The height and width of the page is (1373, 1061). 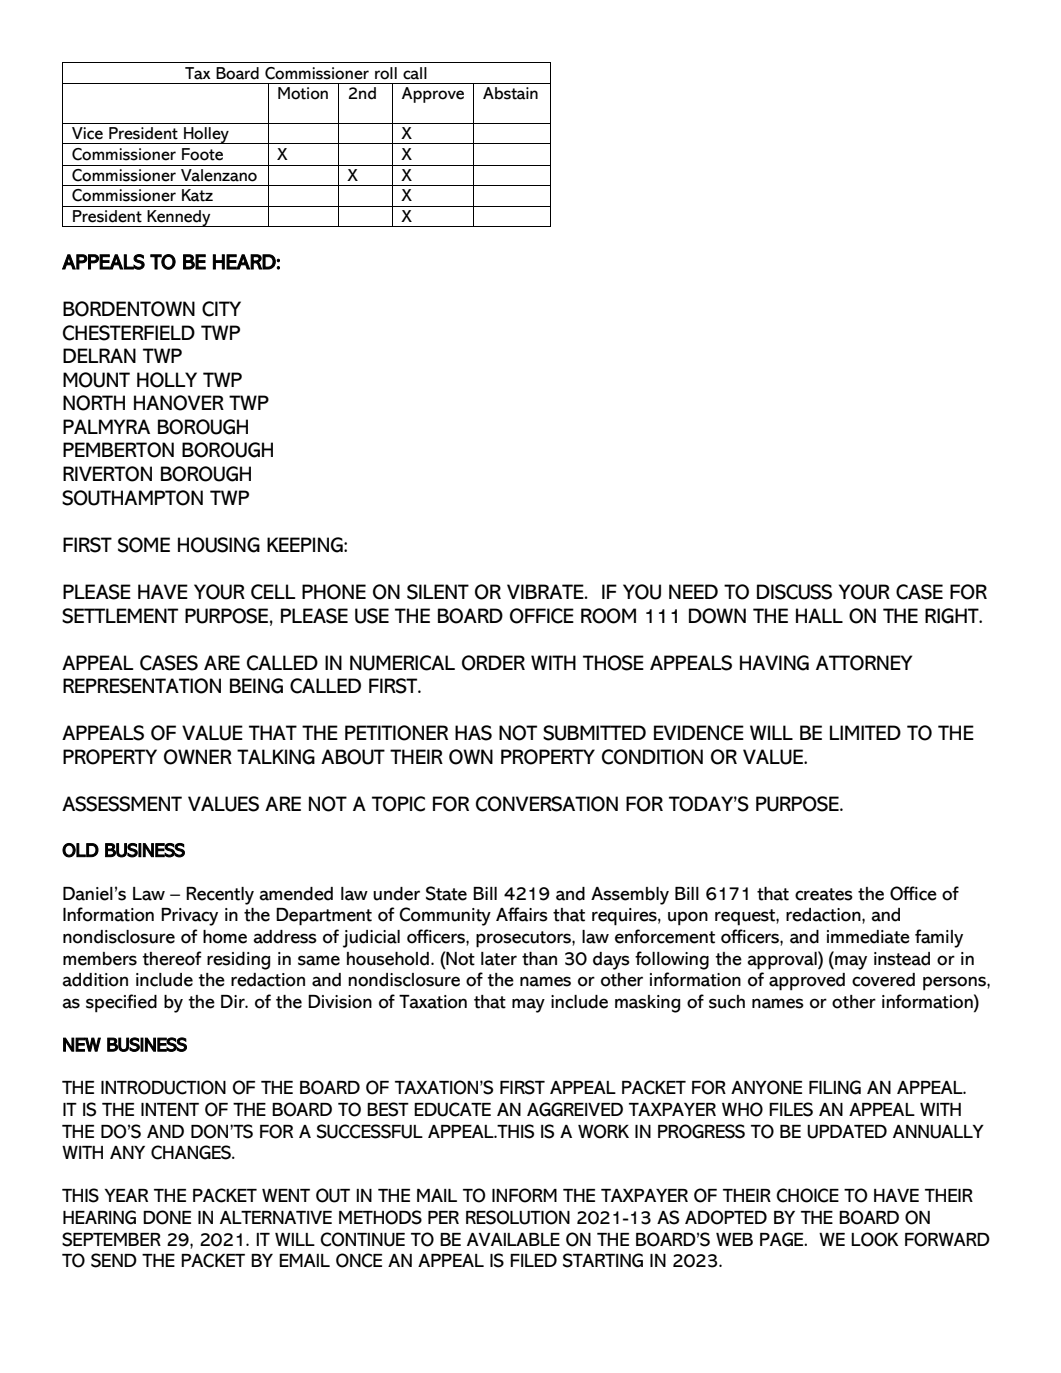 I want to click on roll, so click(x=386, y=73).
